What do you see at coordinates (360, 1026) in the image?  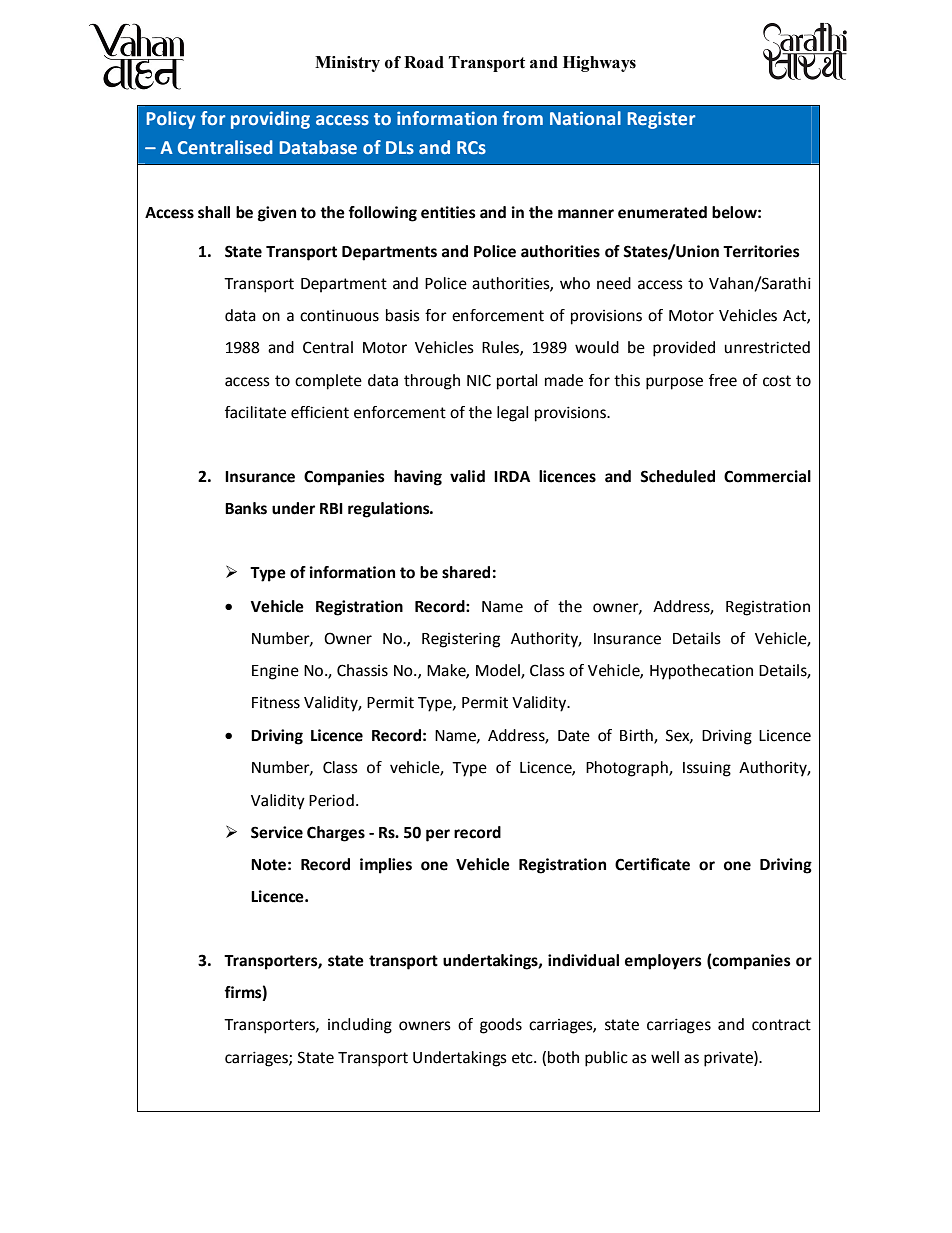 I see `including` at bounding box center [360, 1026].
